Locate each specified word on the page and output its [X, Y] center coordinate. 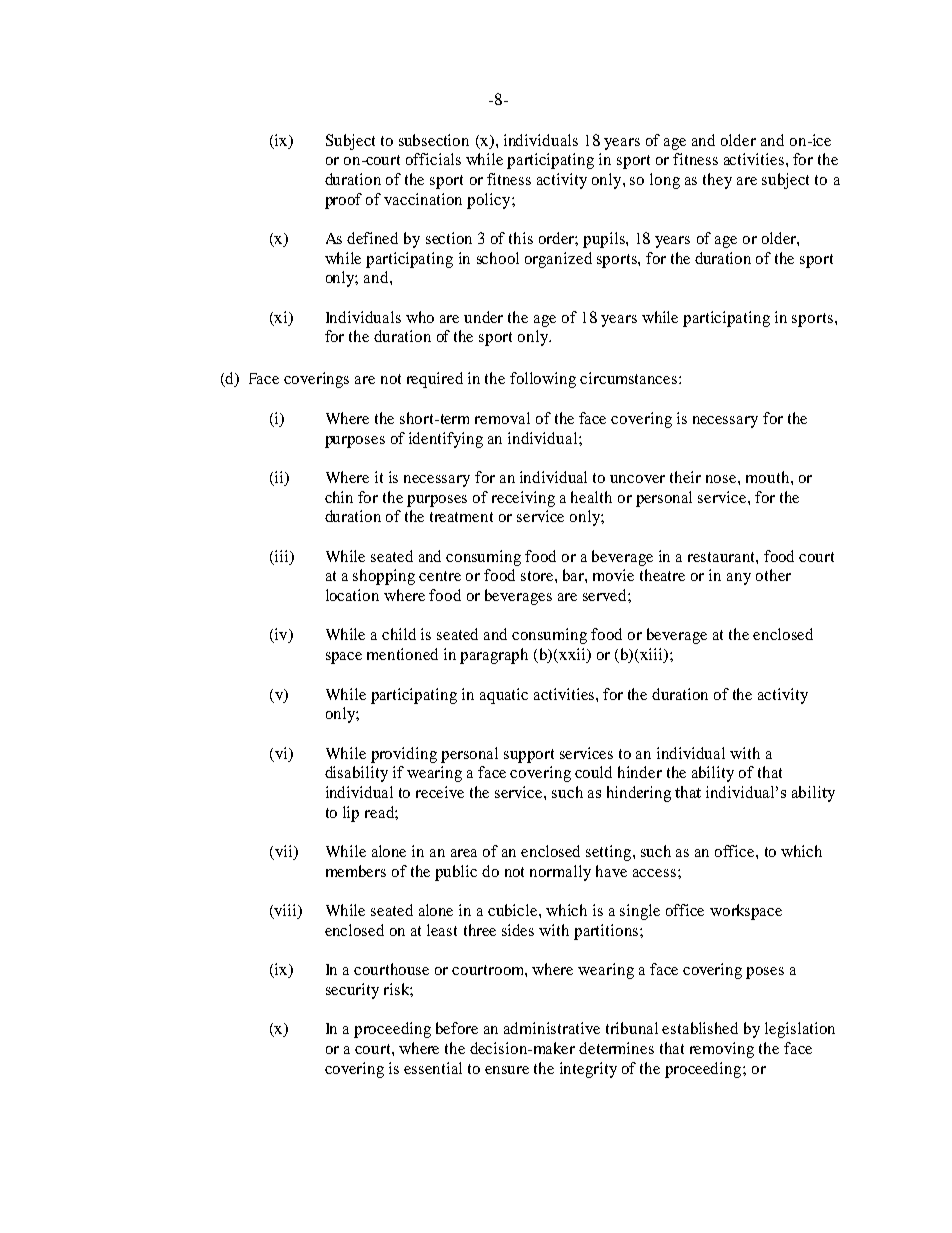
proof [343, 201]
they [717, 181]
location [352, 595]
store [538, 576]
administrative [552, 1028]
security [352, 991]
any [739, 579]
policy [490, 201]
